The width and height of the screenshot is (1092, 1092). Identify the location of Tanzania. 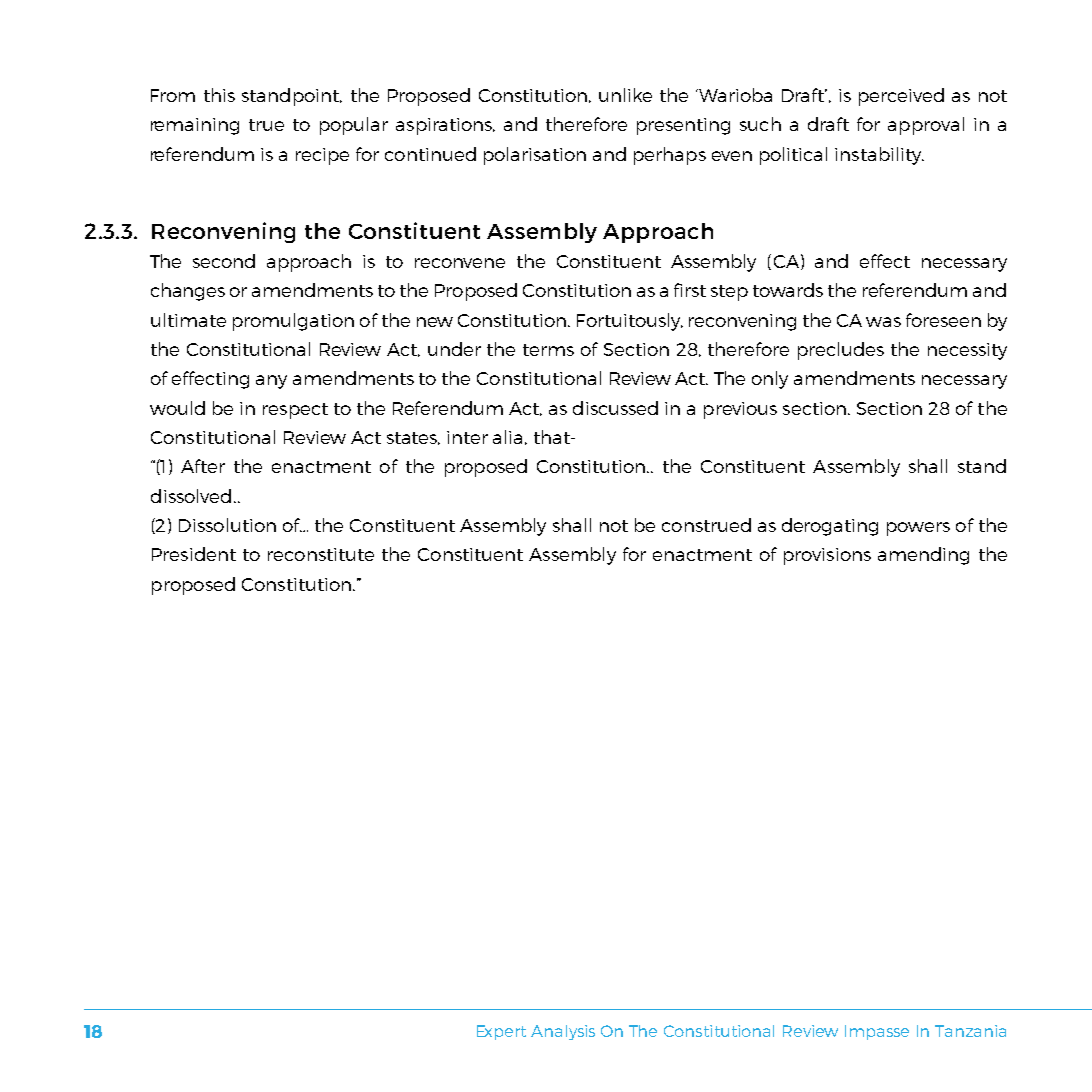
(970, 1031).
